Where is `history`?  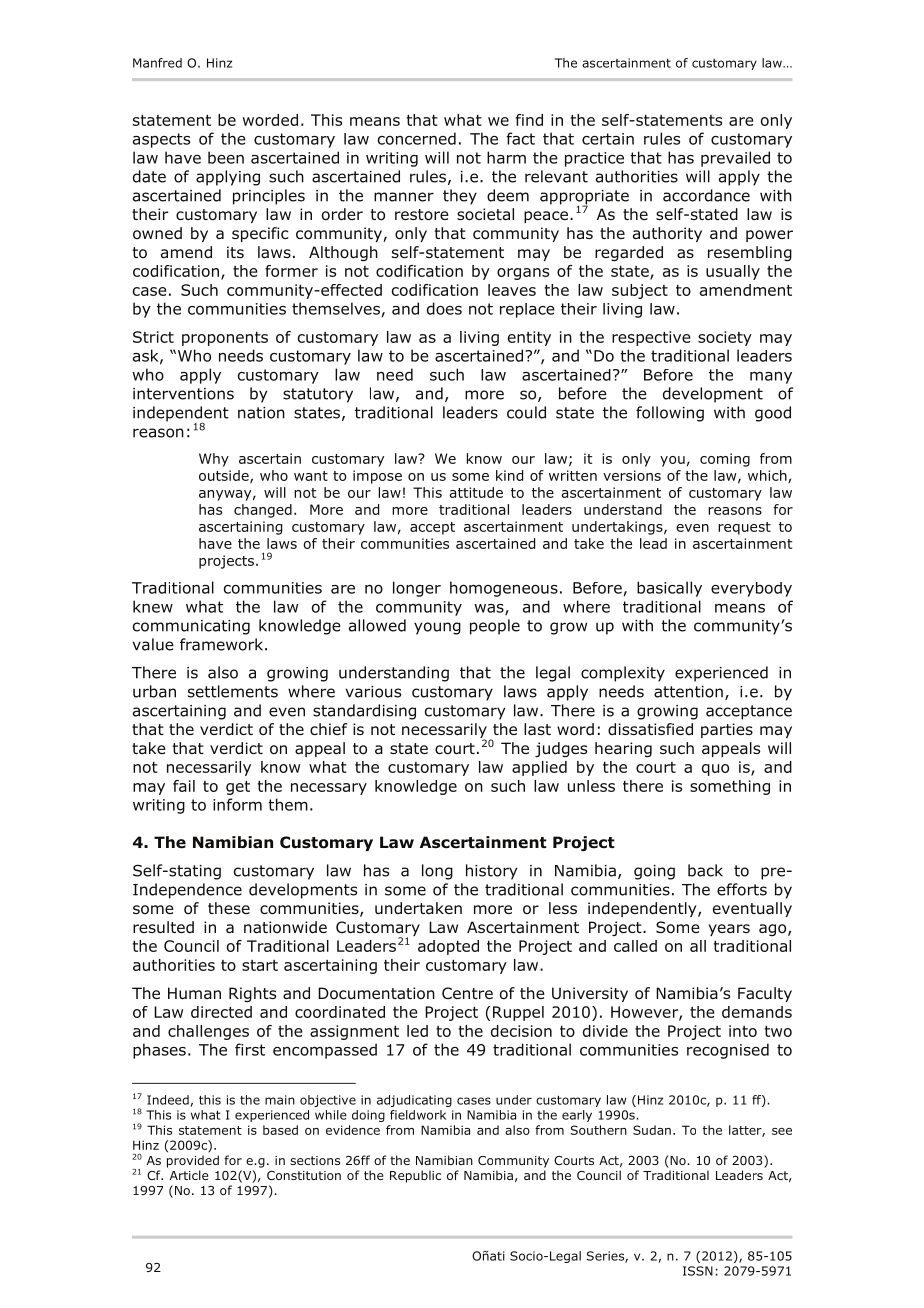 history is located at coordinates (491, 872).
